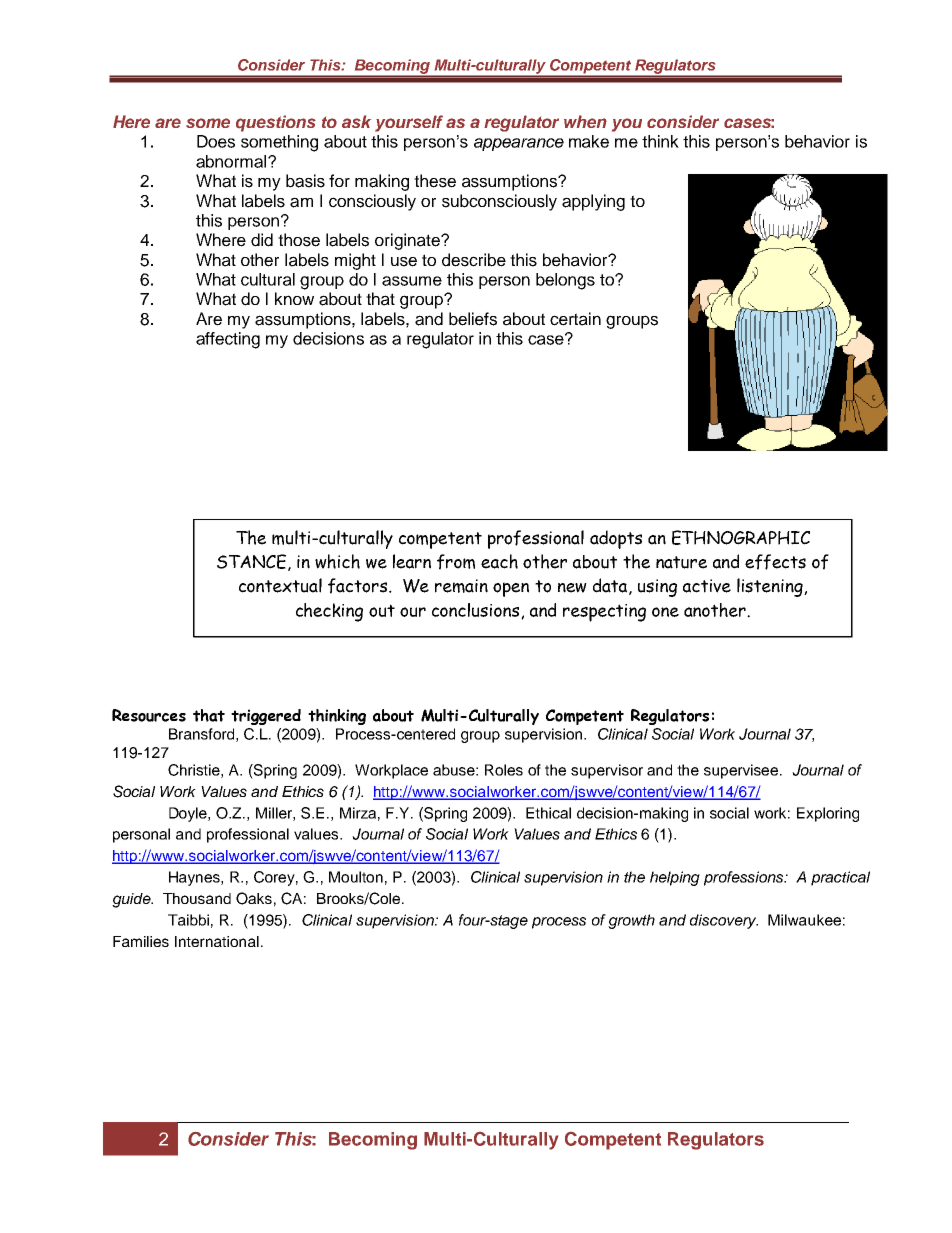  I want to click on triggered, so click(266, 717).
